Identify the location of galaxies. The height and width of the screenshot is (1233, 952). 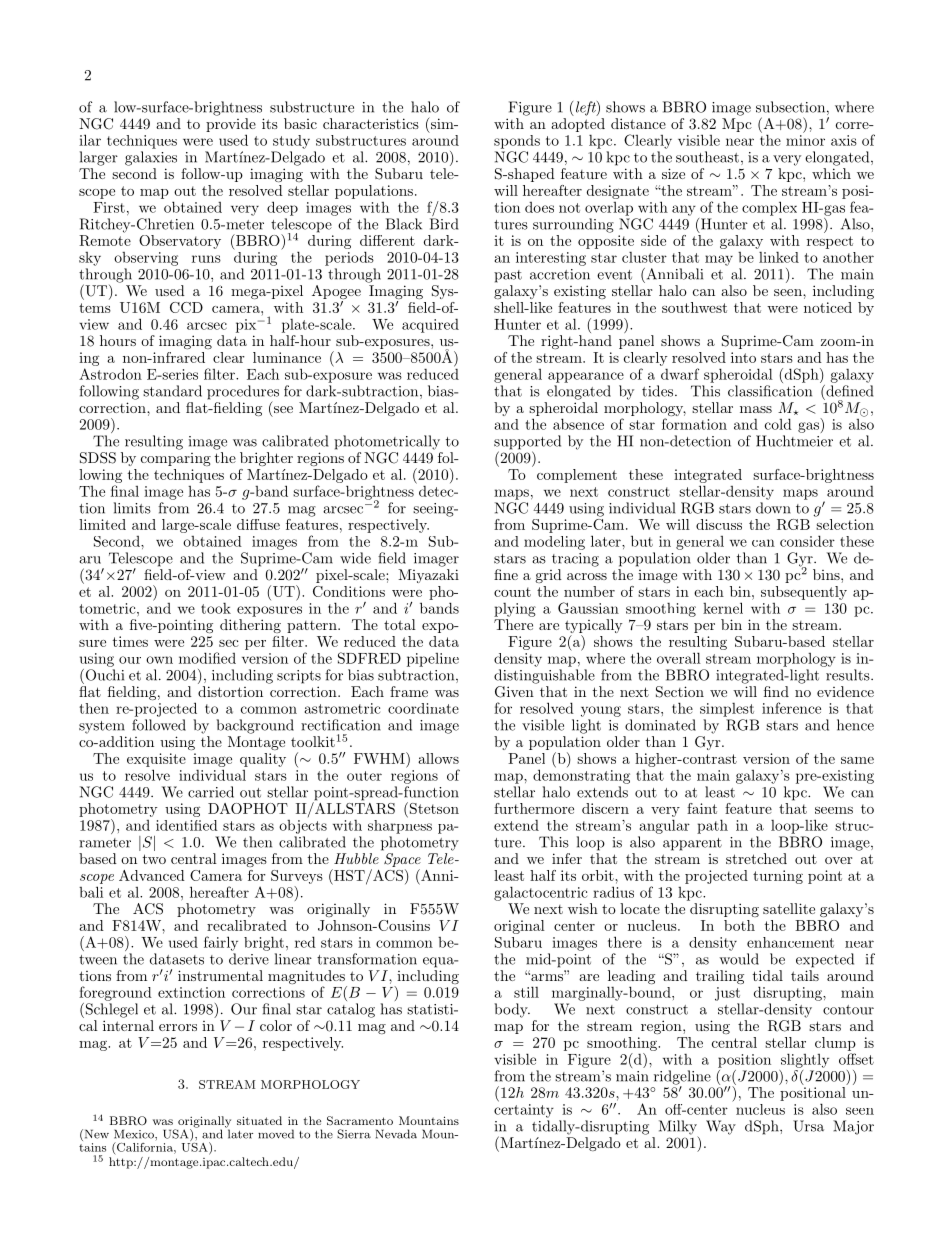
(151, 158).
